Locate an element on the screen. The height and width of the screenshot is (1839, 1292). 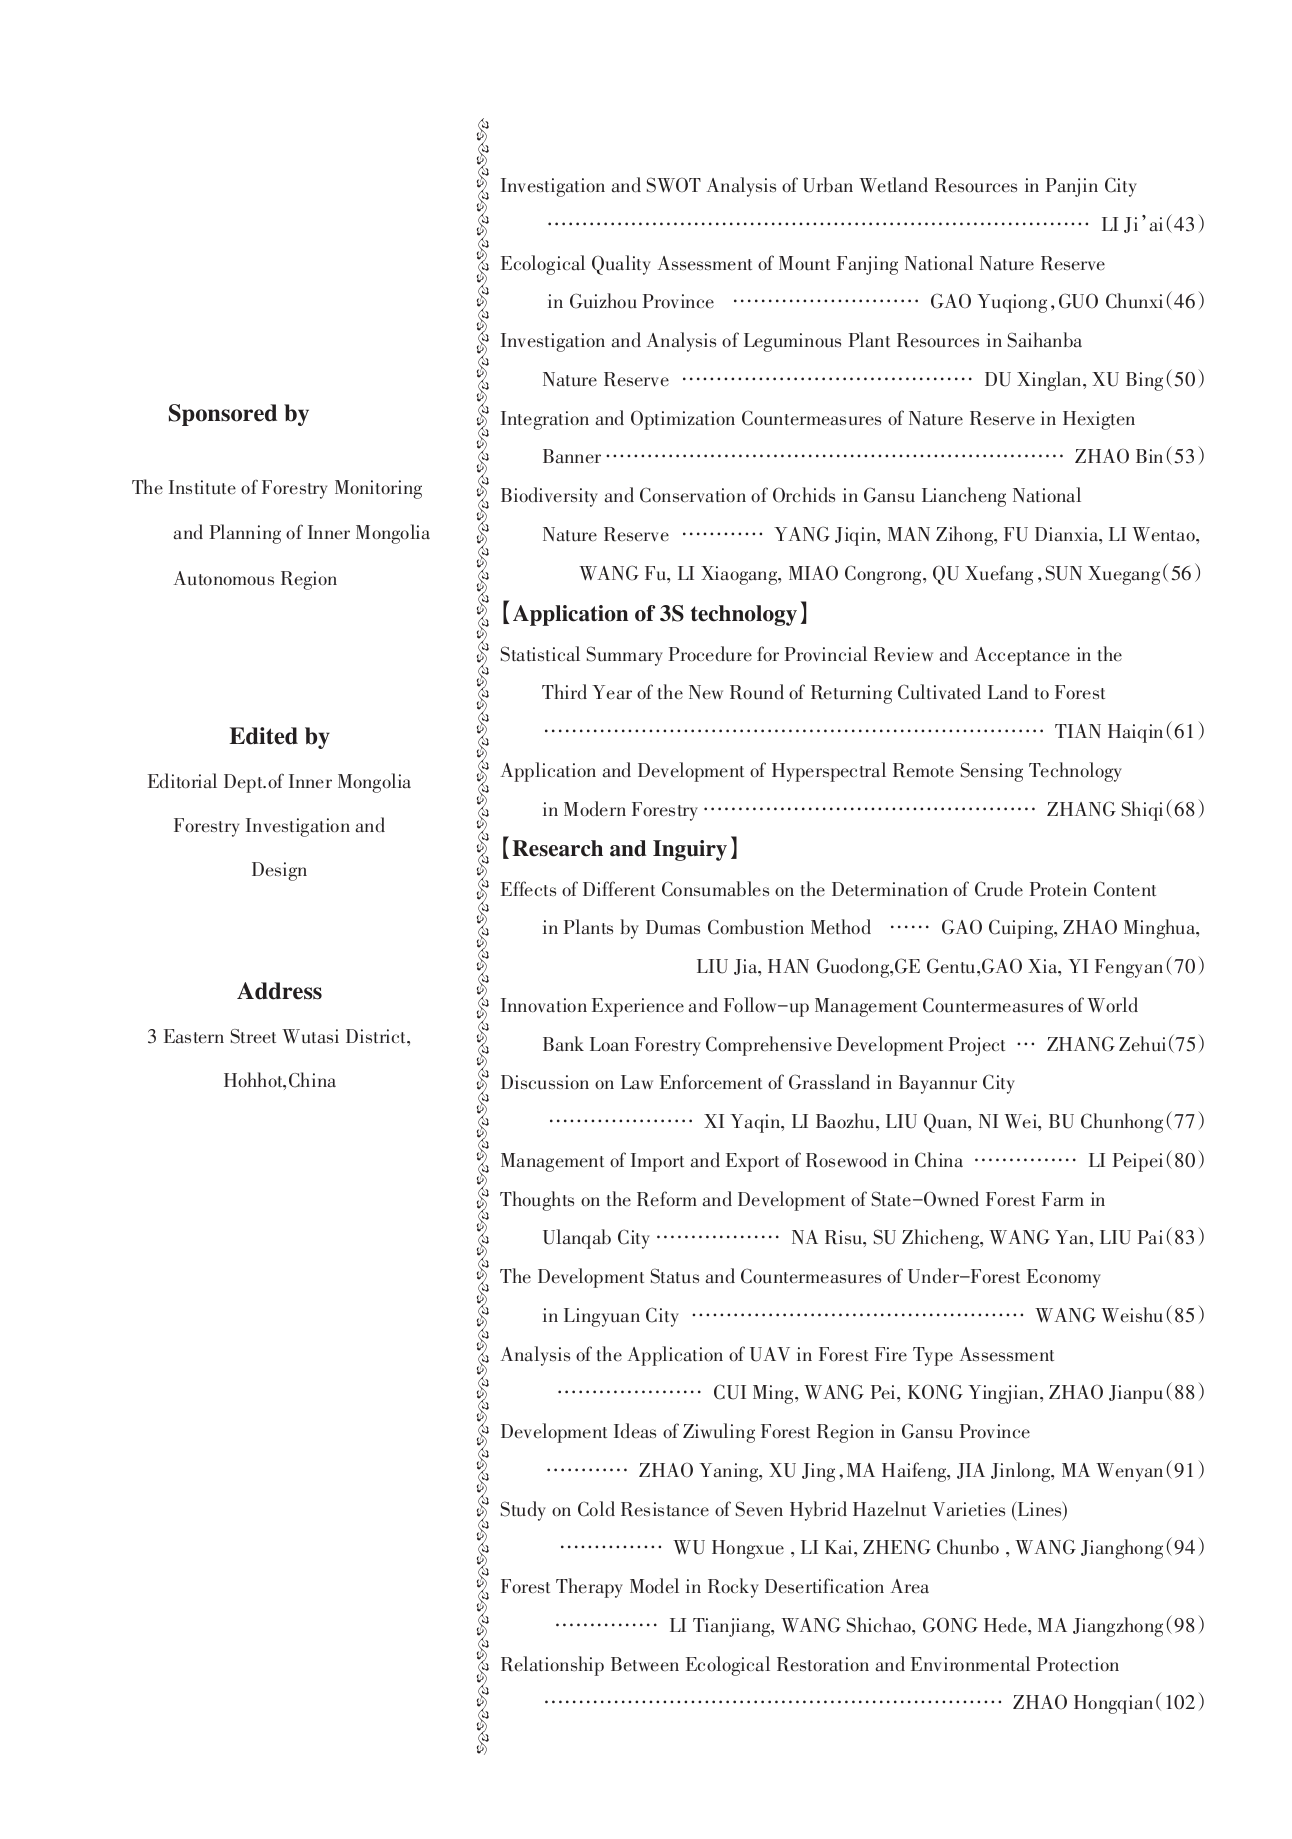
Year is located at coordinates (612, 692).
